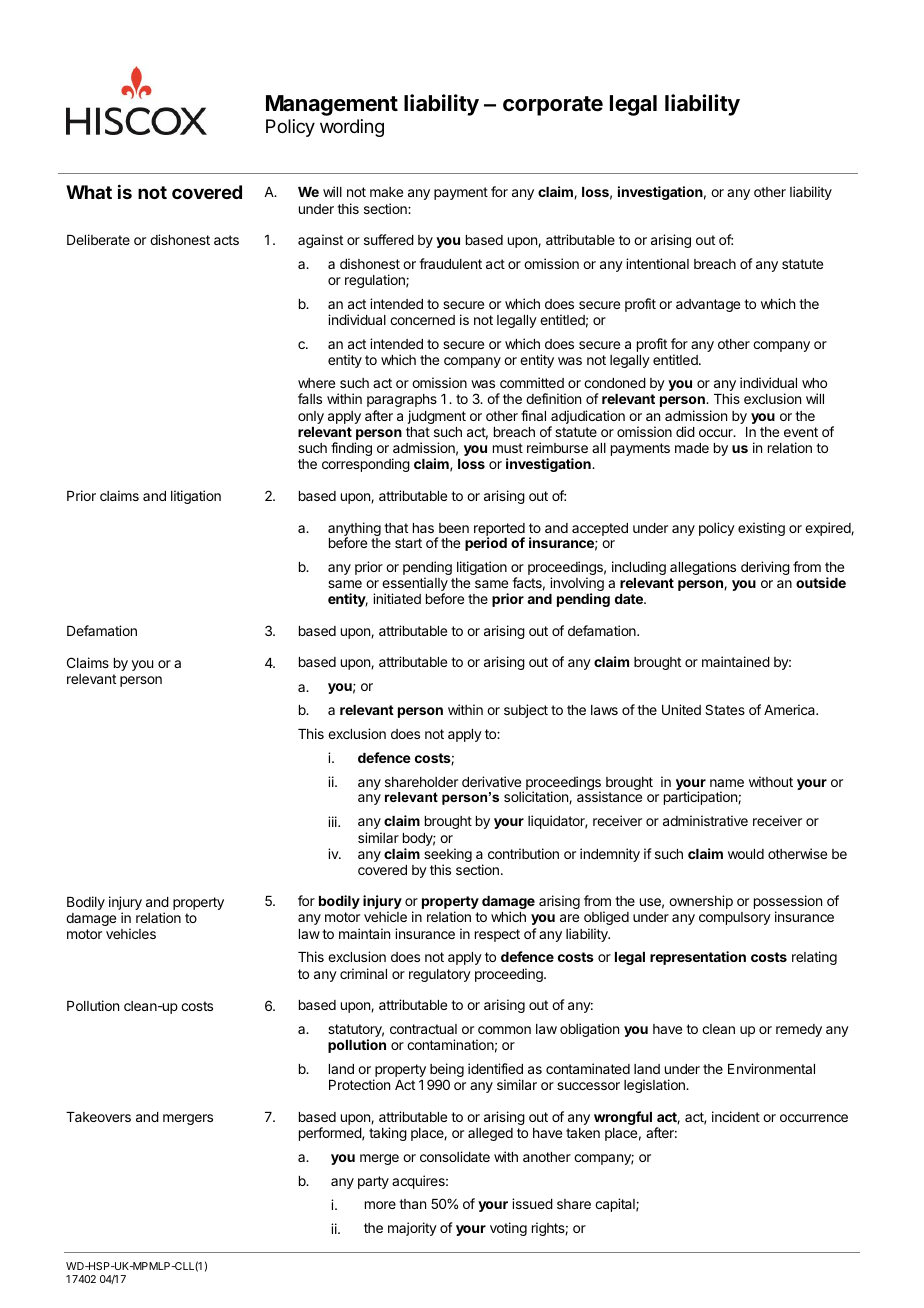 This screenshot has width=924, height=1308. What do you see at coordinates (526, 711) in the screenshot?
I see `subject` at bounding box center [526, 711].
